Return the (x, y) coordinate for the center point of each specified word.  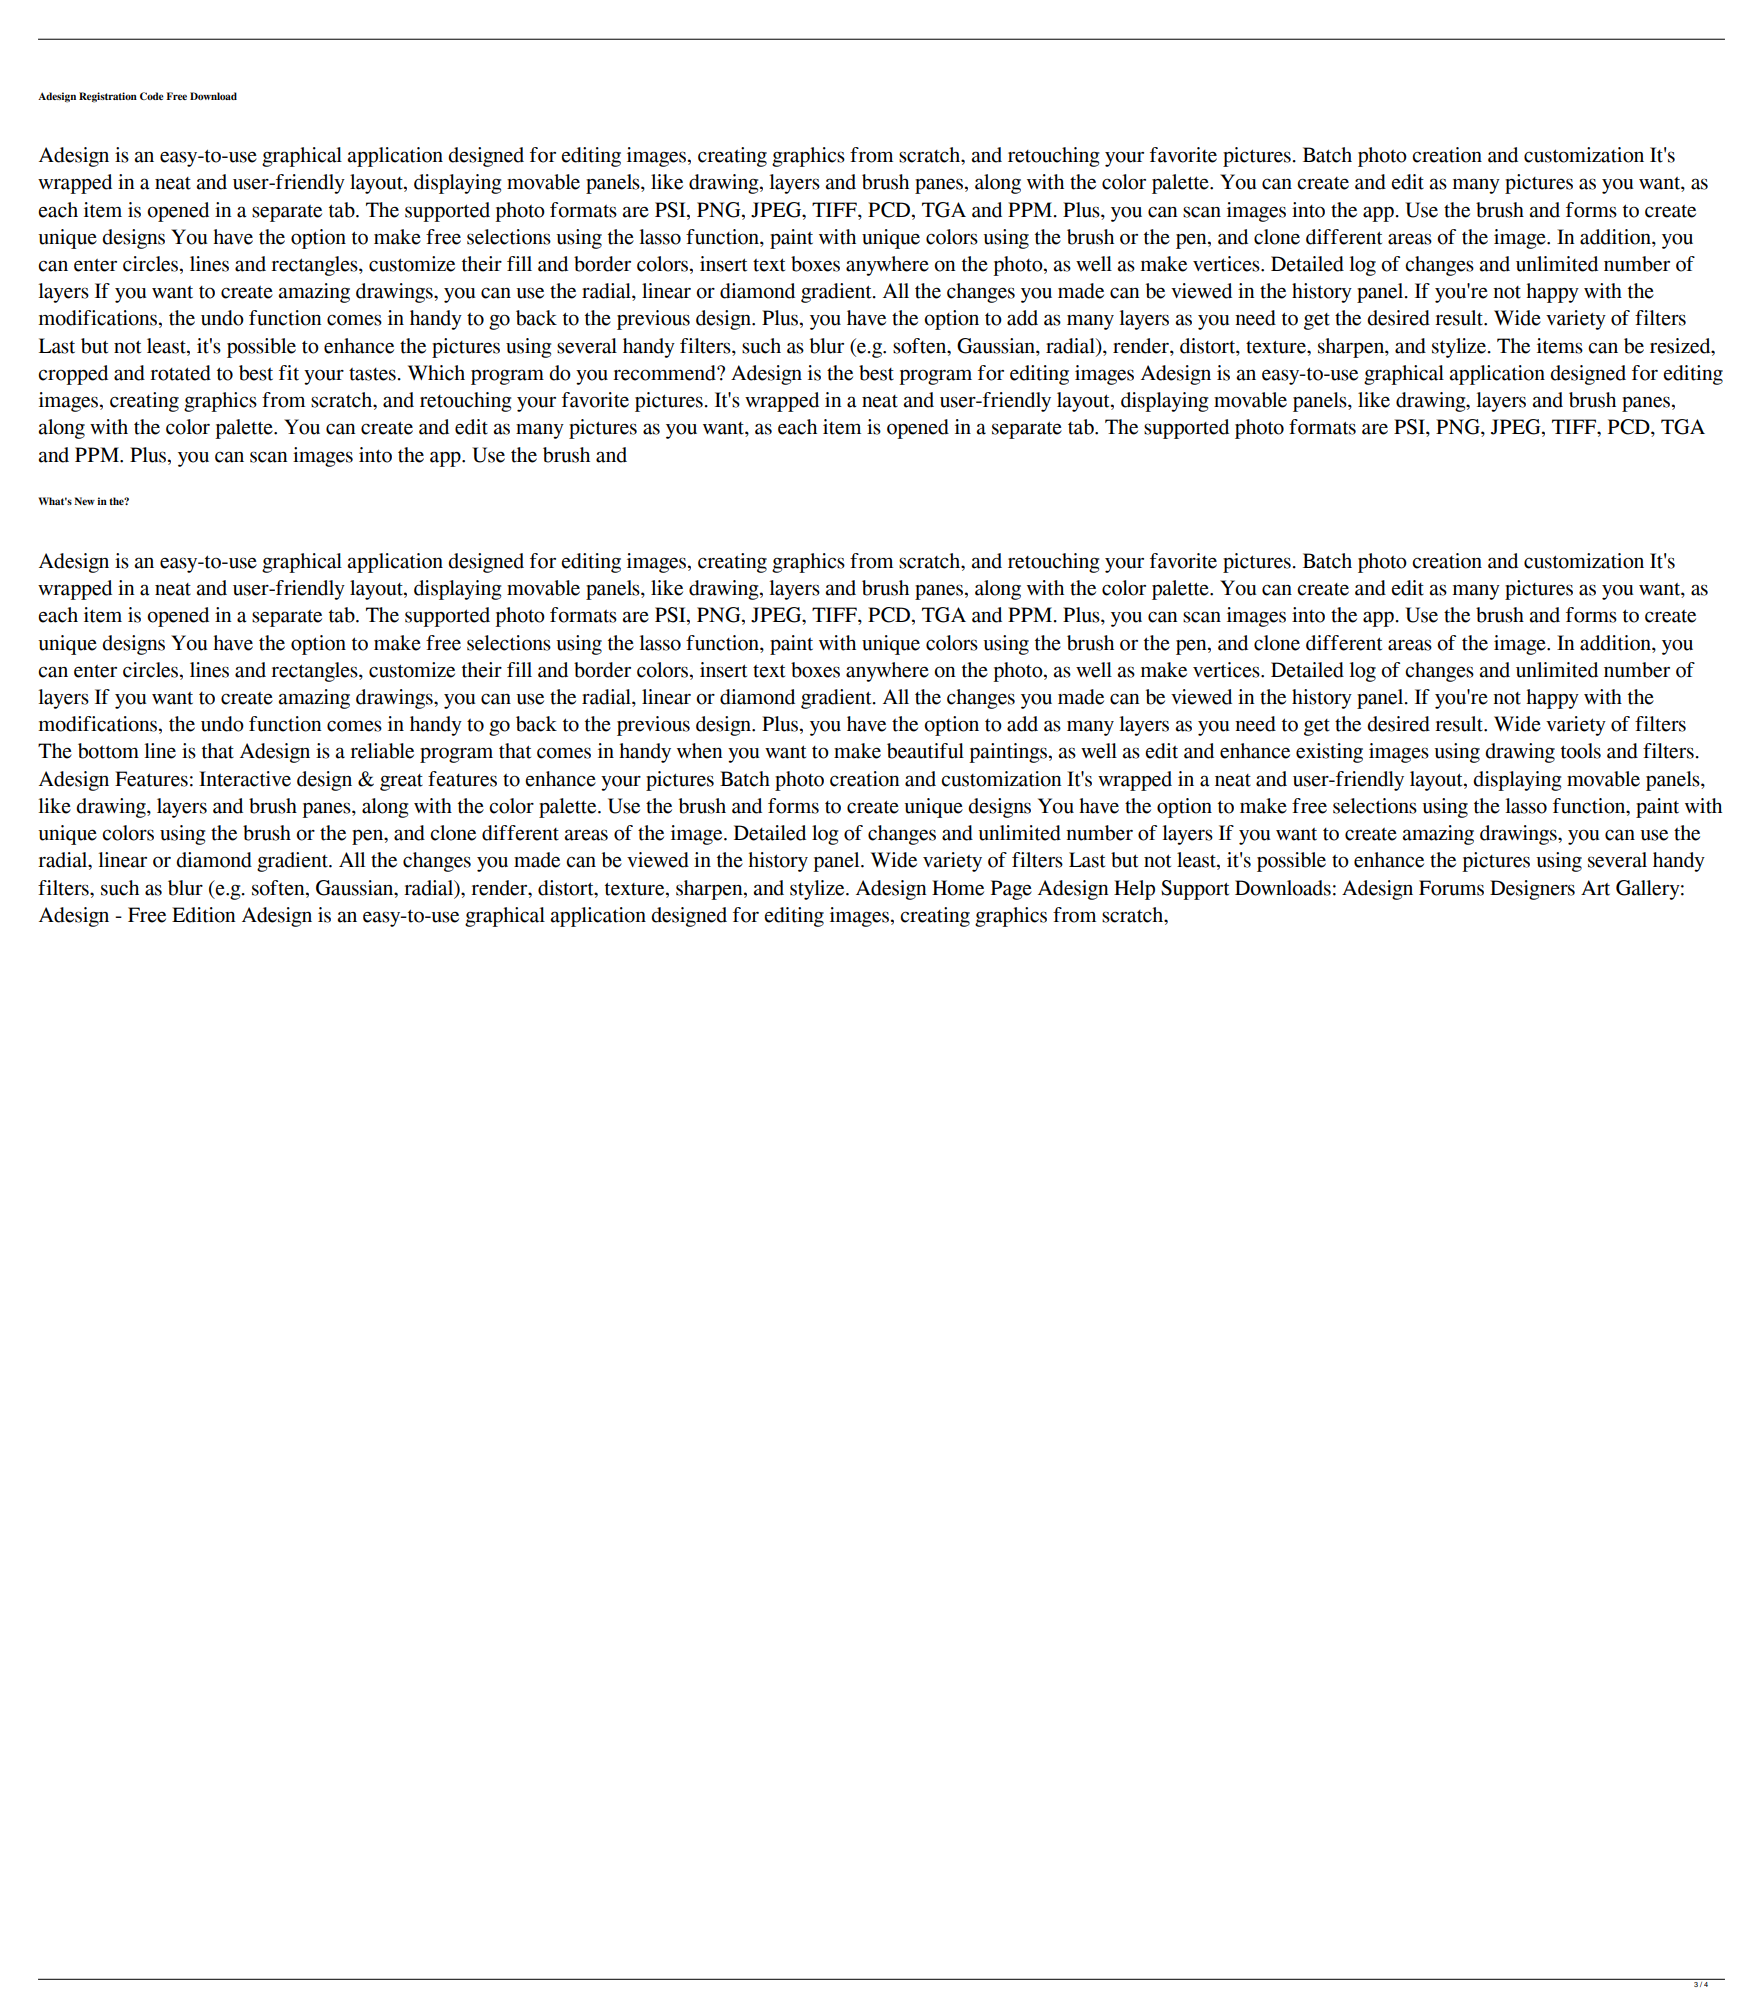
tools (1581, 751)
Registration (108, 97)
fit (289, 373)
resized (1681, 346)
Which (436, 373)
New (84, 501)
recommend (665, 373)
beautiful (925, 751)
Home (958, 888)
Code (152, 96)
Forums (1451, 888)
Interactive (245, 779)
